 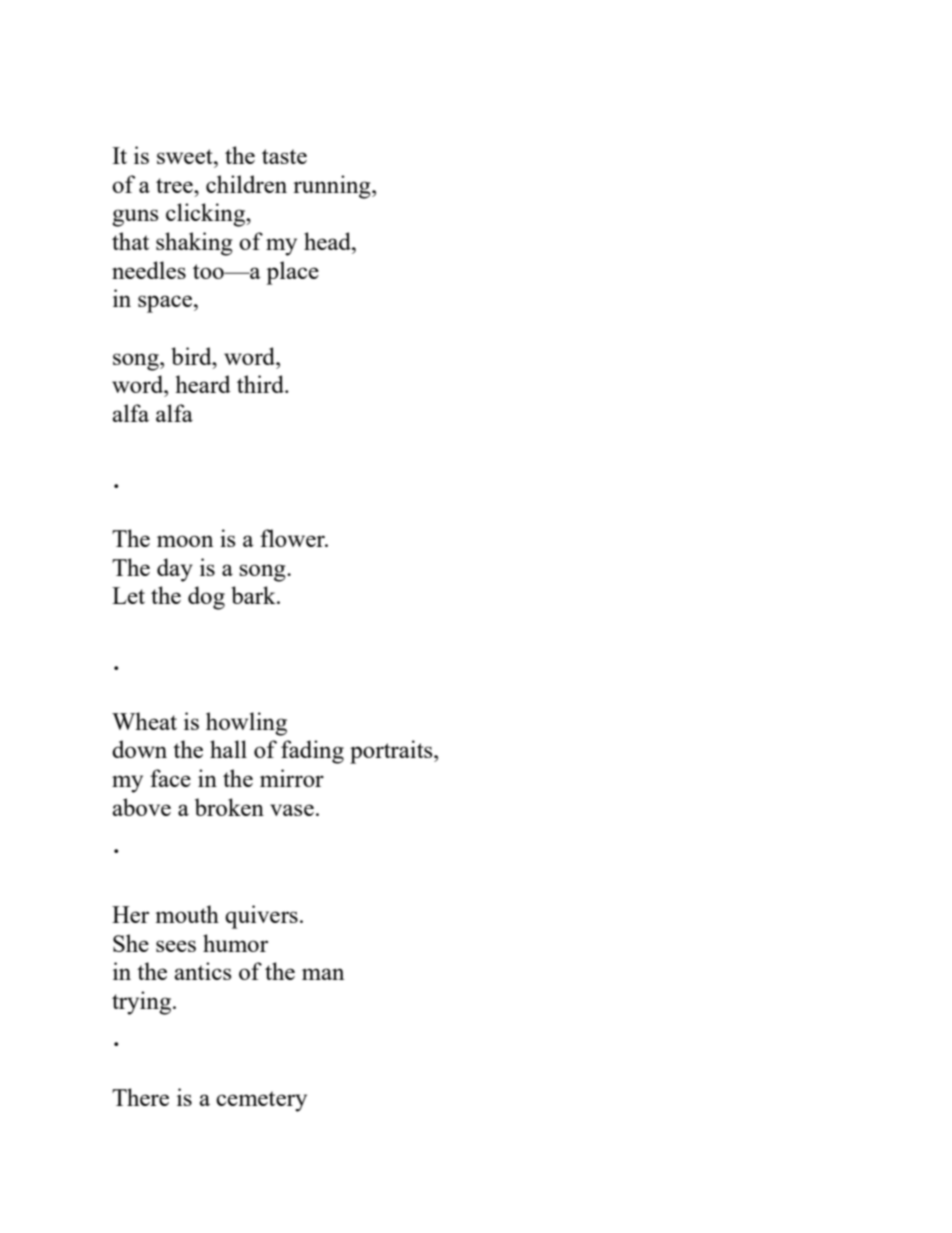 I want to click on day, so click(x=175, y=570).
